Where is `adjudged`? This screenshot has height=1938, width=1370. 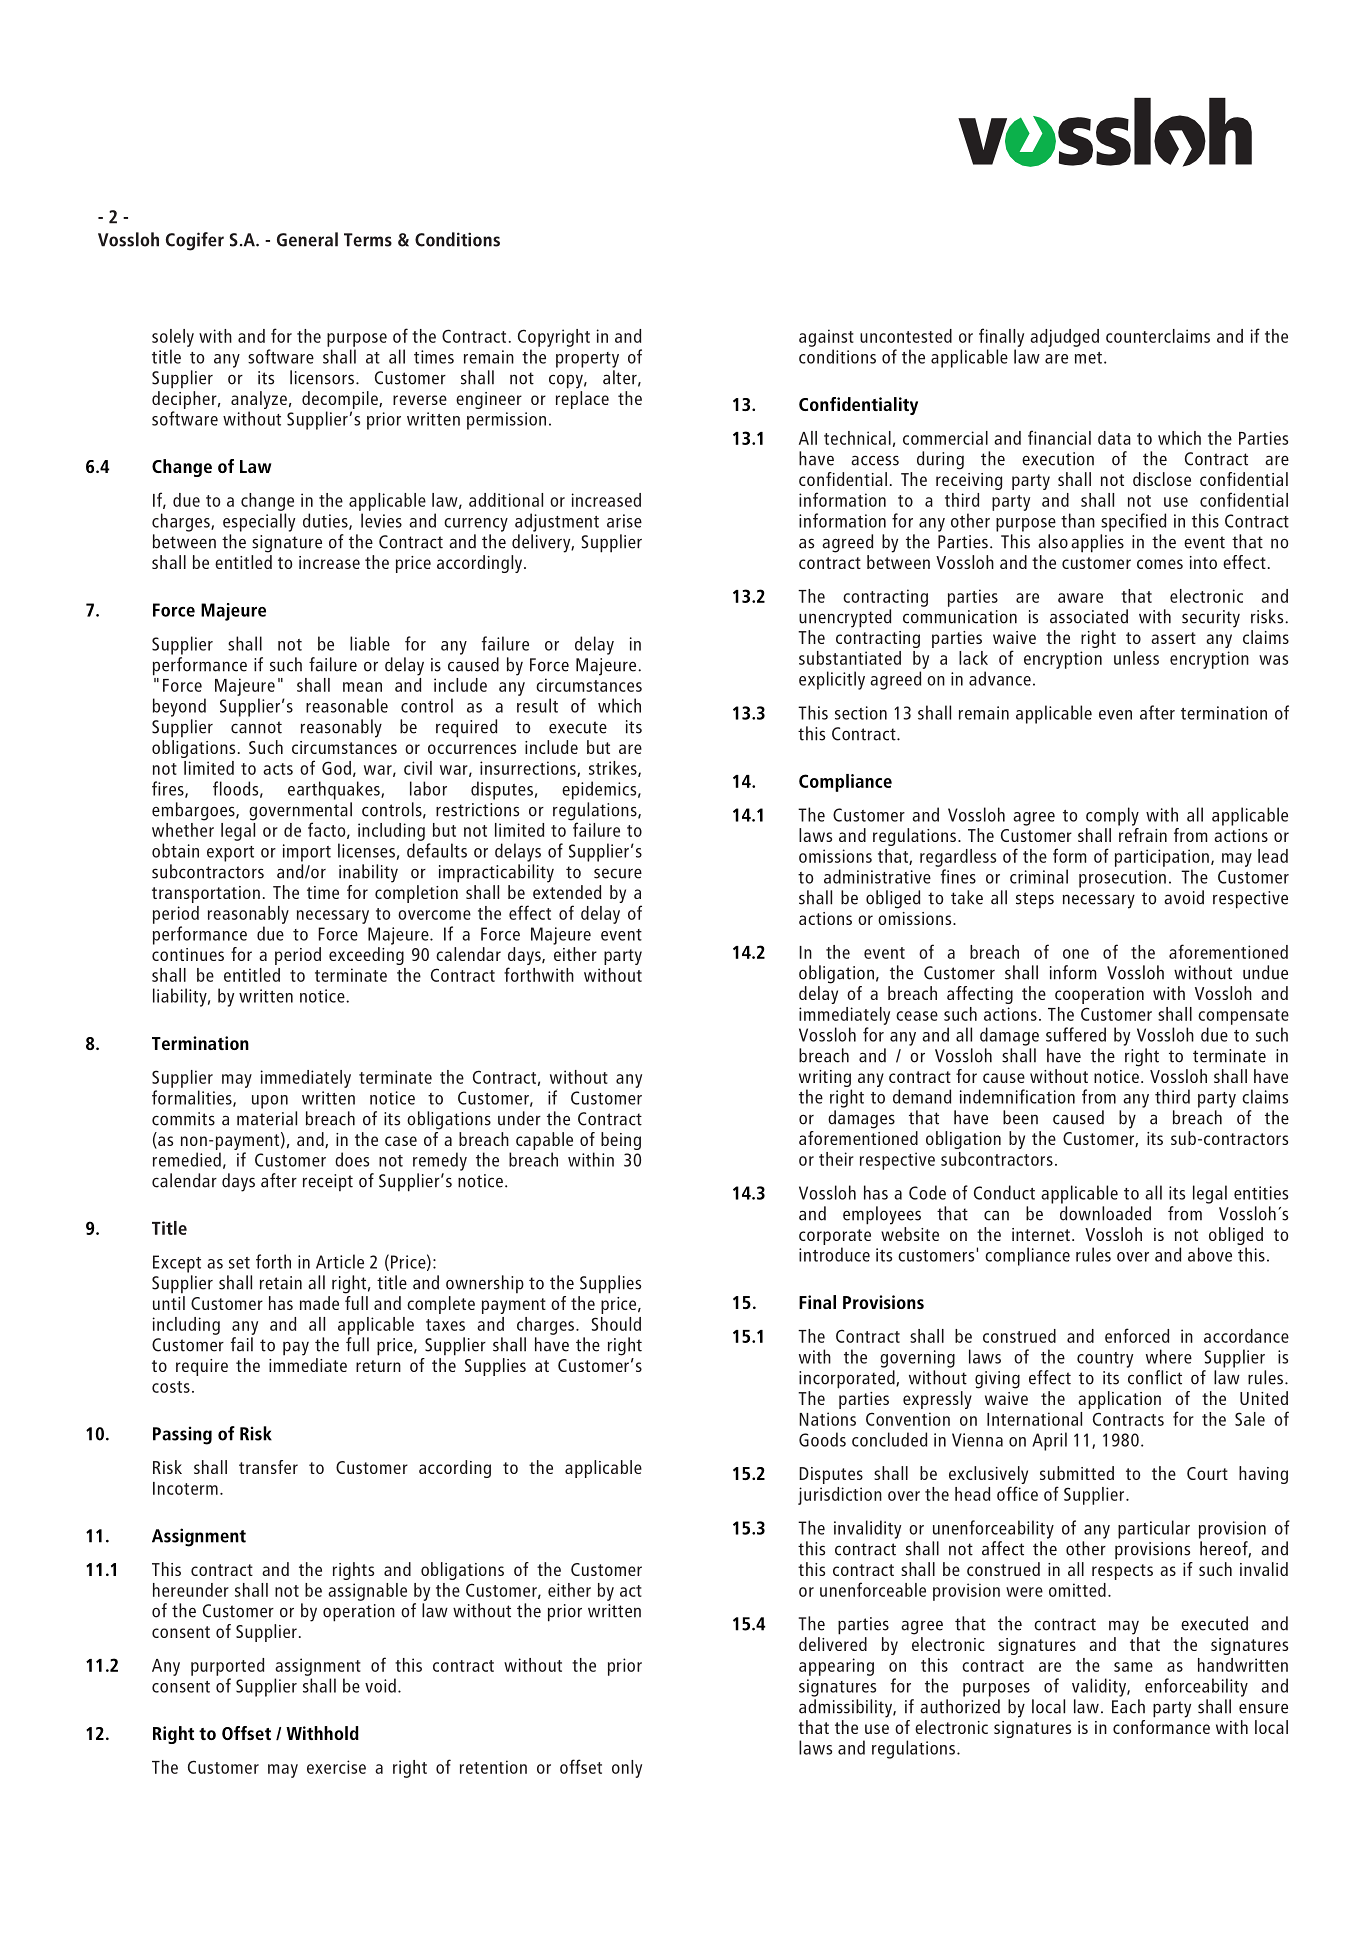
adjudged is located at coordinates (1064, 338).
